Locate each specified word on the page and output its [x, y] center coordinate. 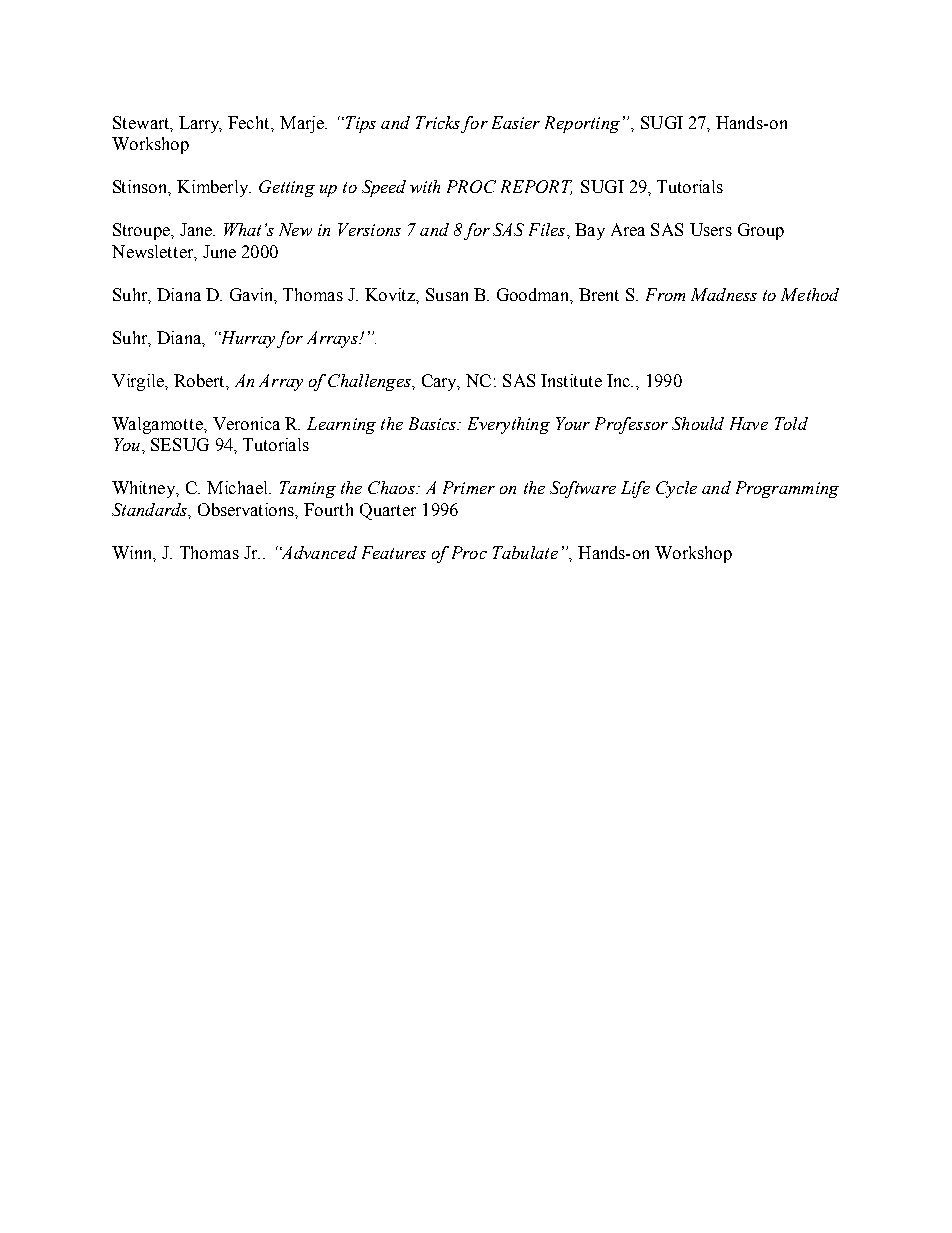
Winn [133, 553]
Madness [724, 294]
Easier [516, 122]
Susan [447, 294]
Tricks [438, 122]
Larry [200, 124]
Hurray [247, 339]
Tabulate [525, 552]
